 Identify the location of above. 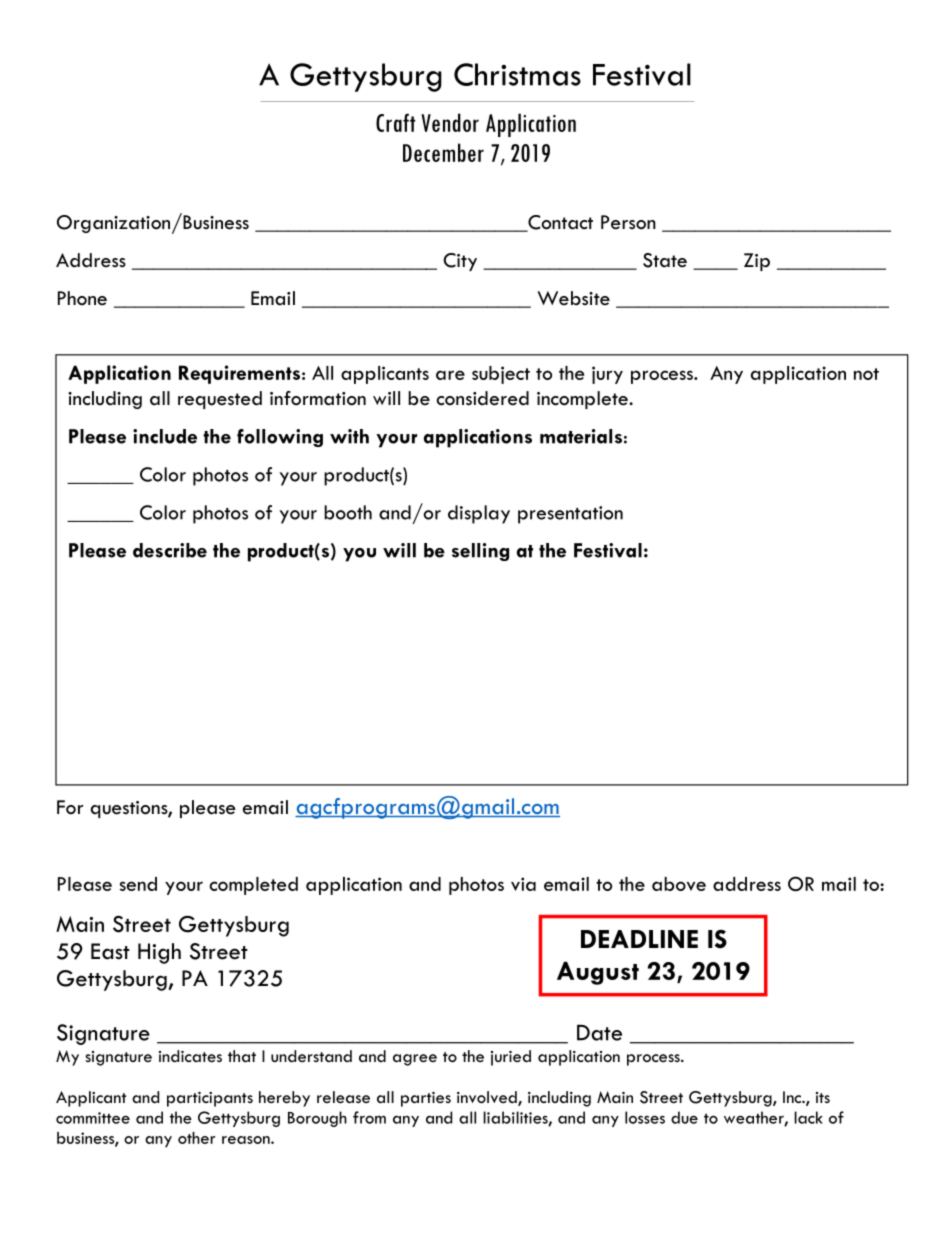
(679, 884).
